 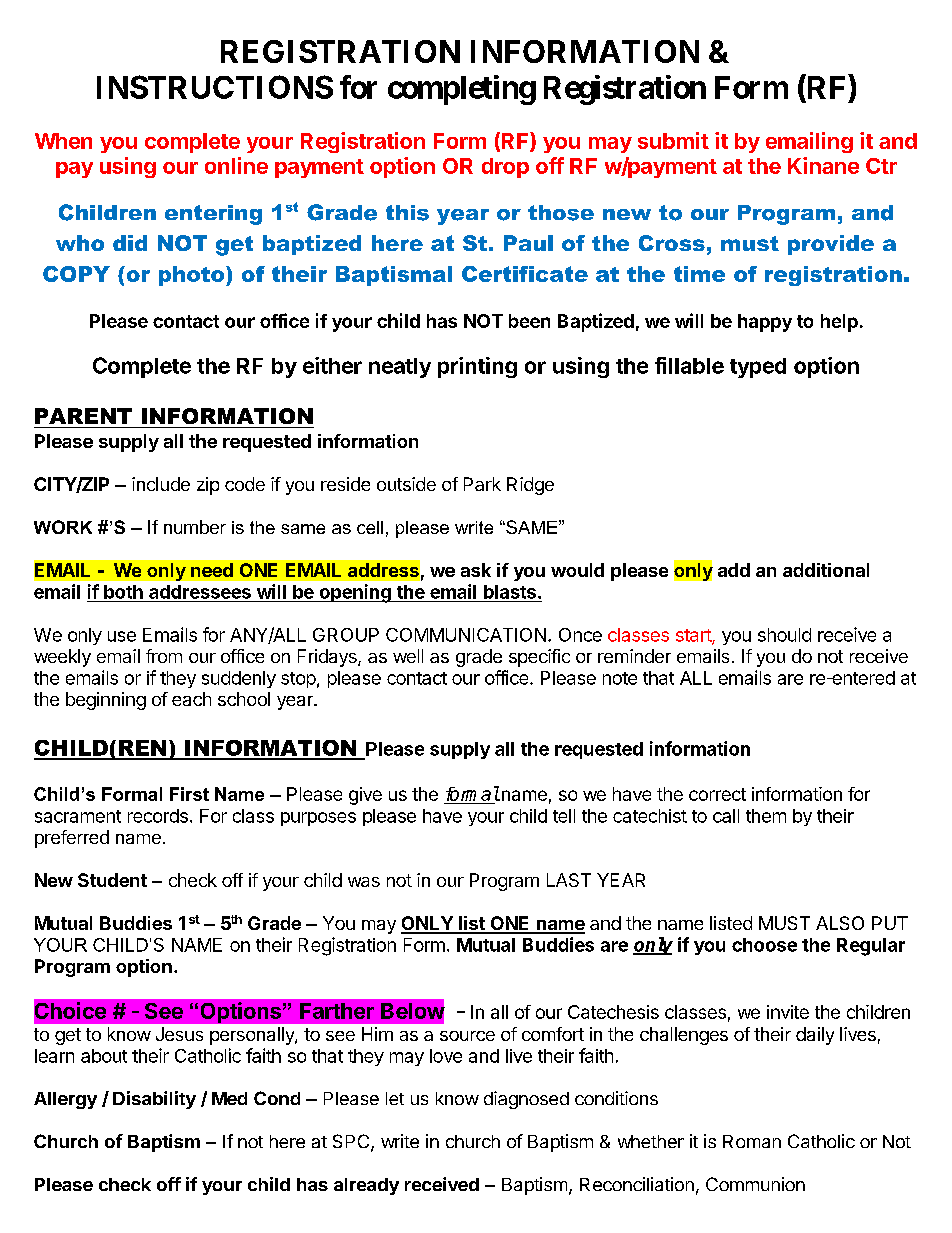 What do you see at coordinates (826, 570) in the image?
I see `additional` at bounding box center [826, 570].
